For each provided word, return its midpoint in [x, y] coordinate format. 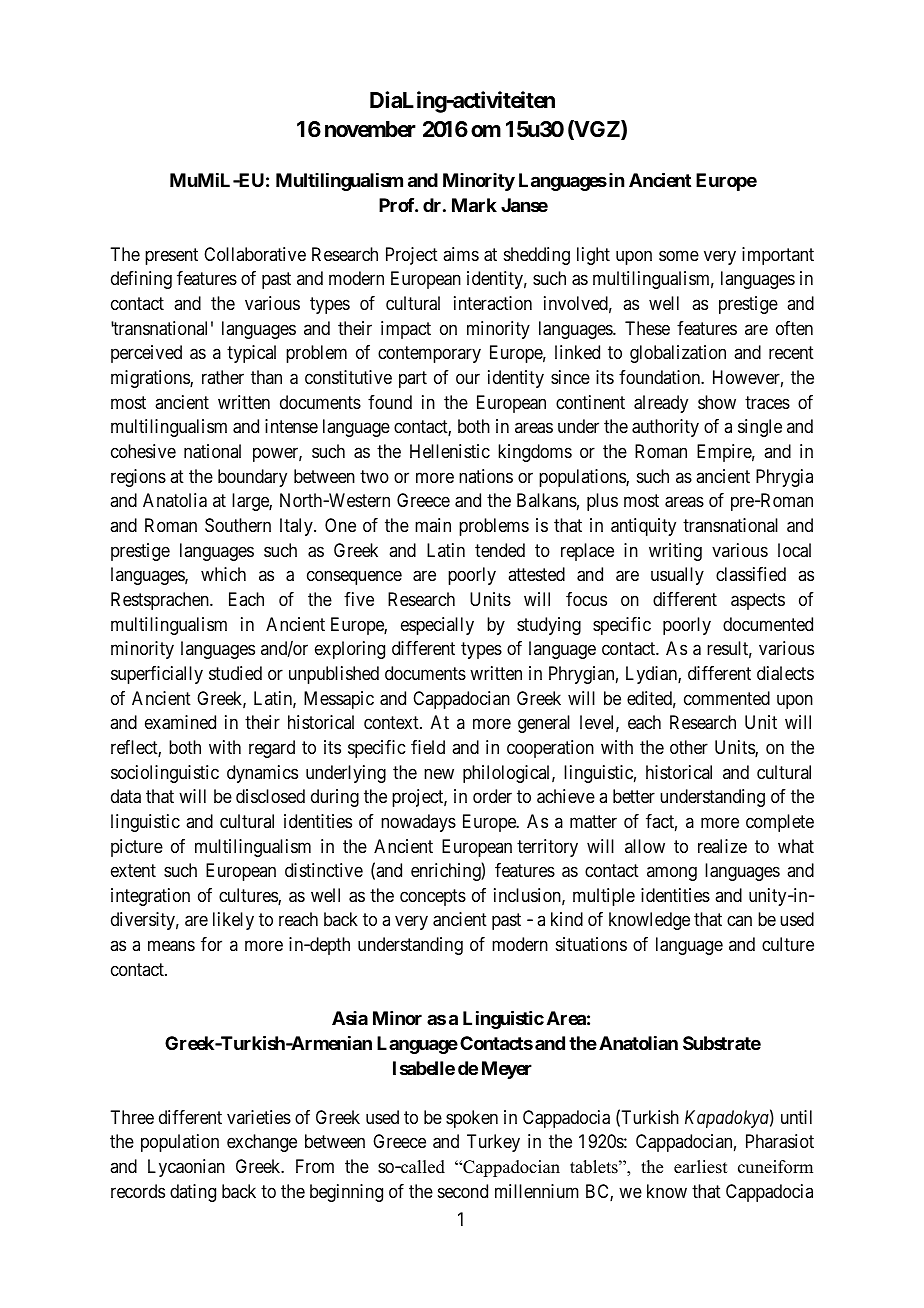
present [171, 256]
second [463, 1191]
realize [722, 846]
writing [675, 552]
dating [193, 1193]
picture [137, 848]
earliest [700, 1167]
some [679, 255]
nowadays [418, 823]
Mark [474, 205]
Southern [238, 525]
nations [486, 476]
